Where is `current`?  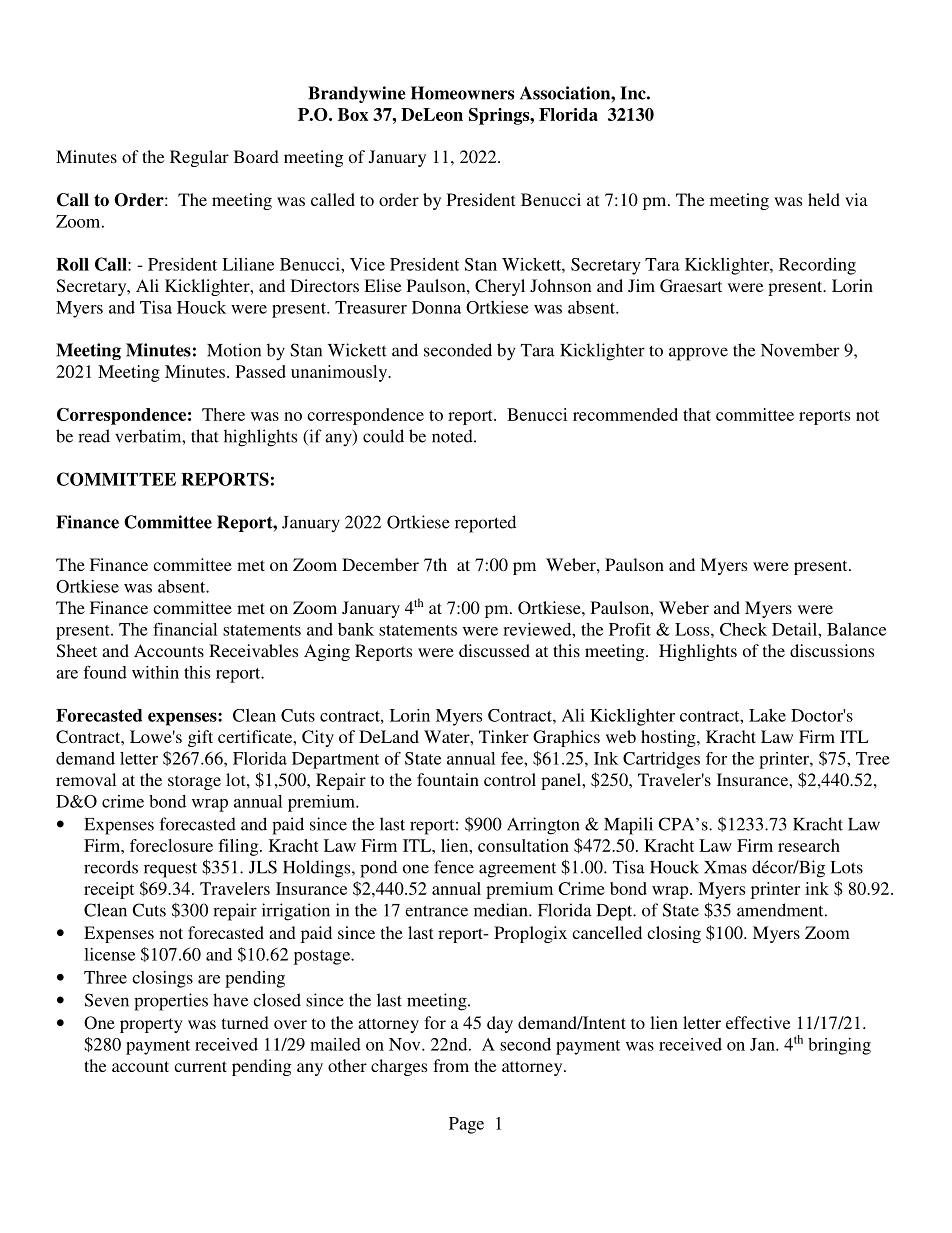
current is located at coordinates (200, 1066).
